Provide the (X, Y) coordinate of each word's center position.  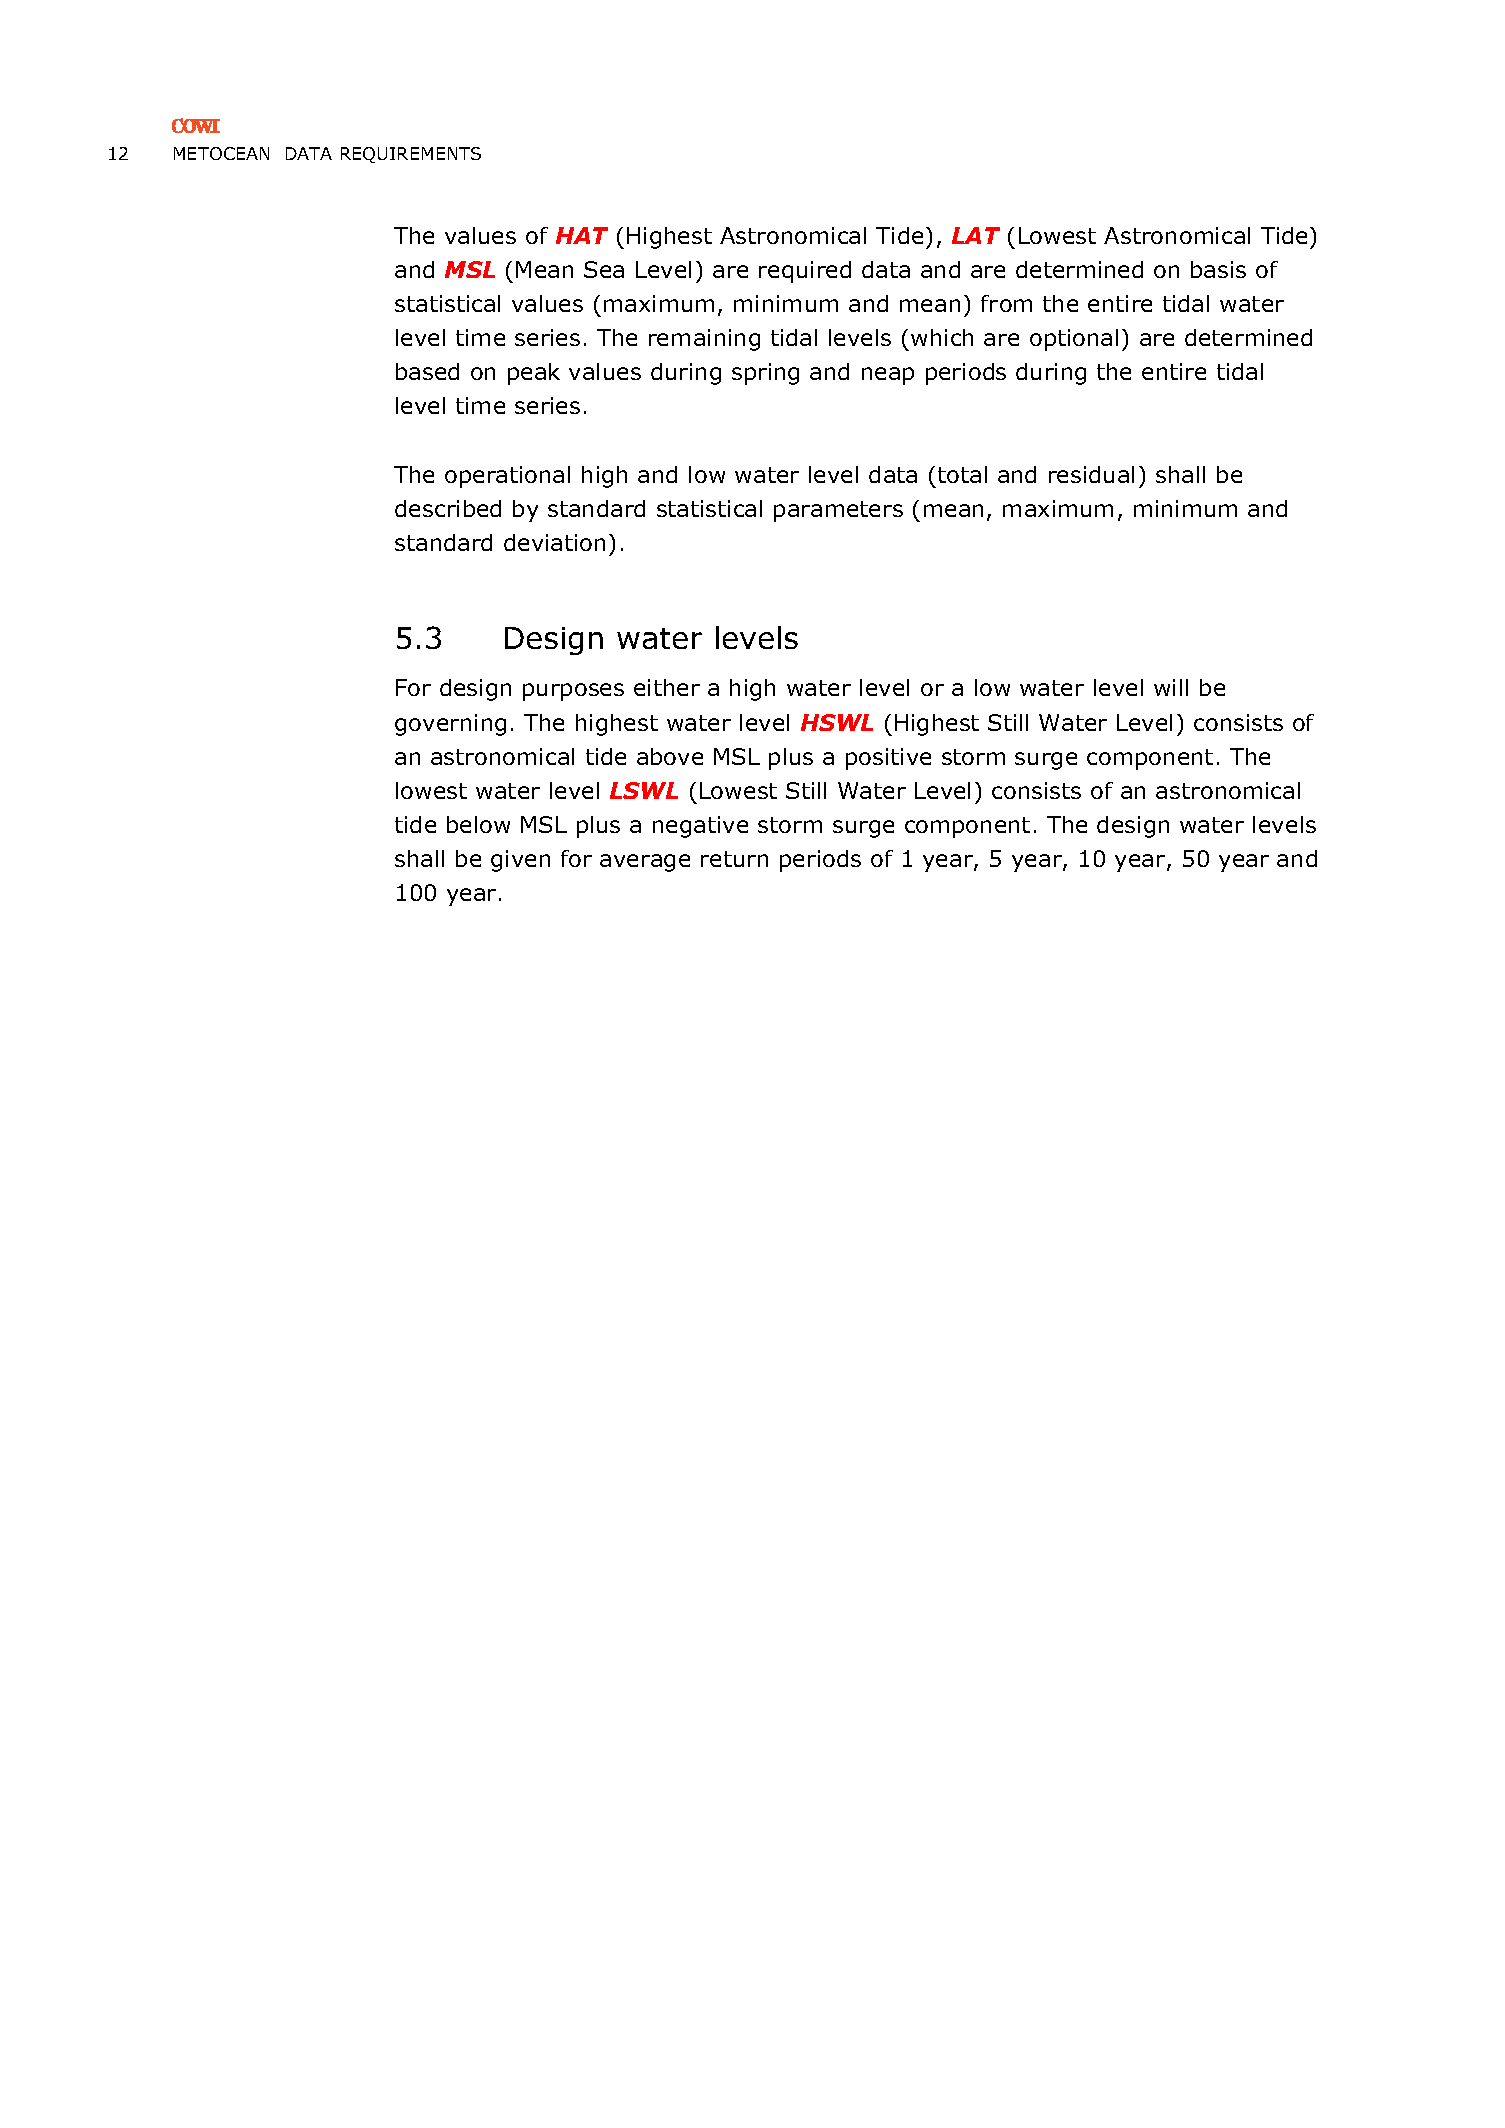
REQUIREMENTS (411, 155)
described (448, 508)
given (520, 861)
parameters (838, 511)
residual (1091, 474)
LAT (976, 235)
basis (1218, 269)
